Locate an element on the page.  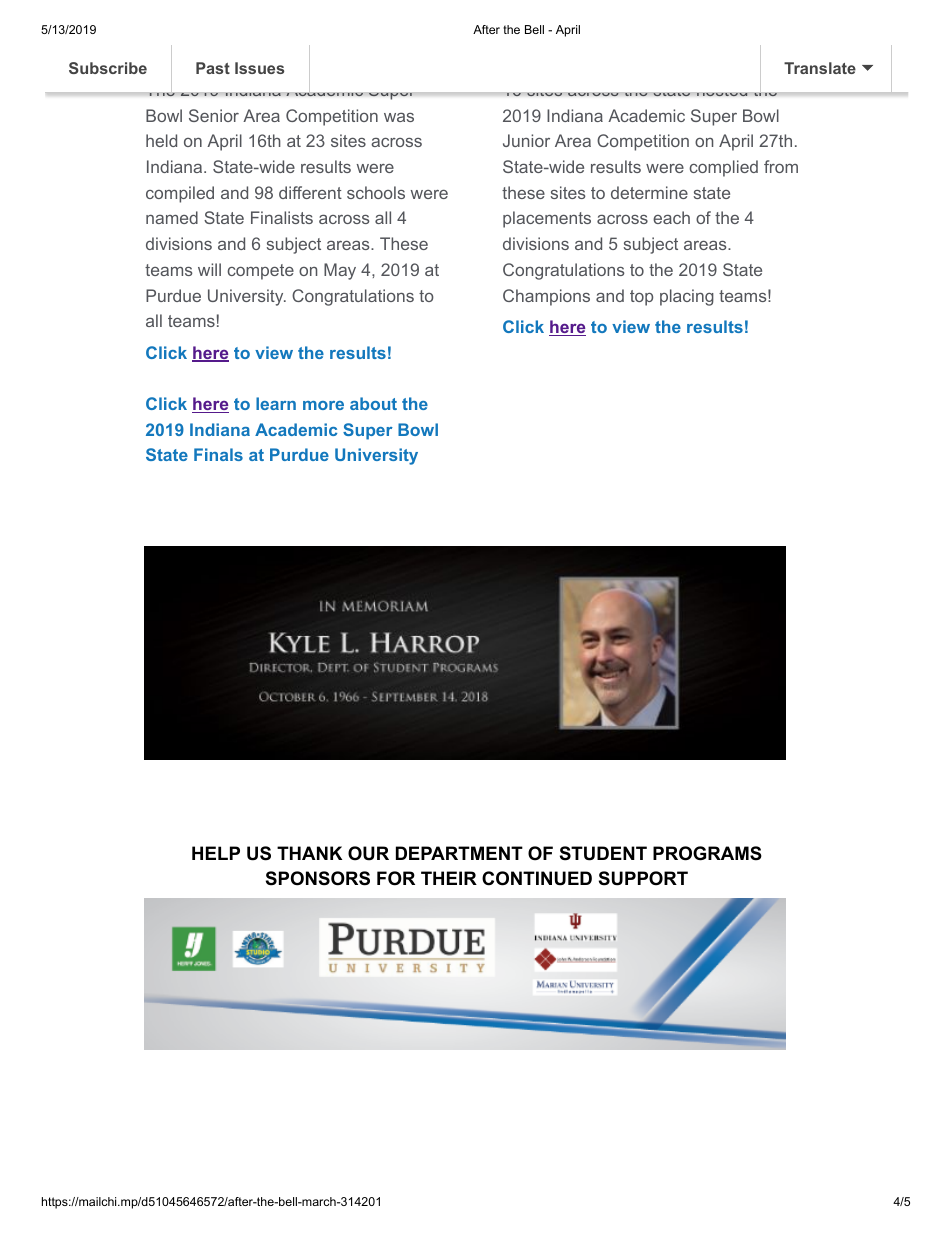
DEPARTMENT is located at coordinates (459, 853).
